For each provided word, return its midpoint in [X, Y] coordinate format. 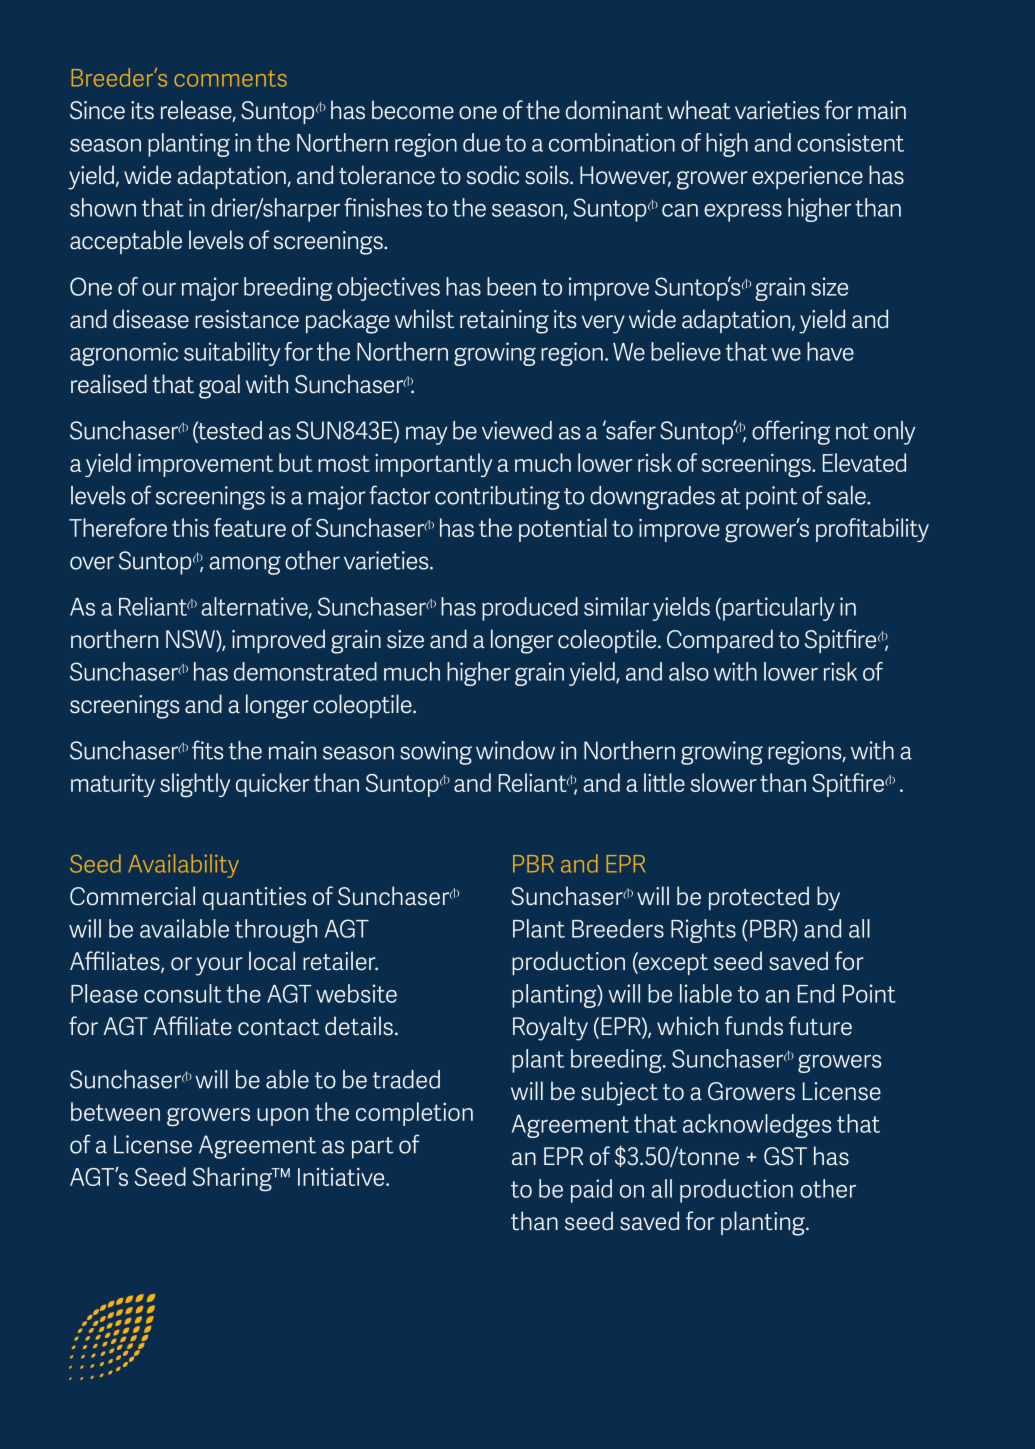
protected [759, 898]
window [515, 750]
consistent [850, 142]
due [481, 142]
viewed [517, 430]
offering [791, 432]
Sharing [233, 1179]
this [190, 527]
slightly [195, 785]
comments [230, 78]
